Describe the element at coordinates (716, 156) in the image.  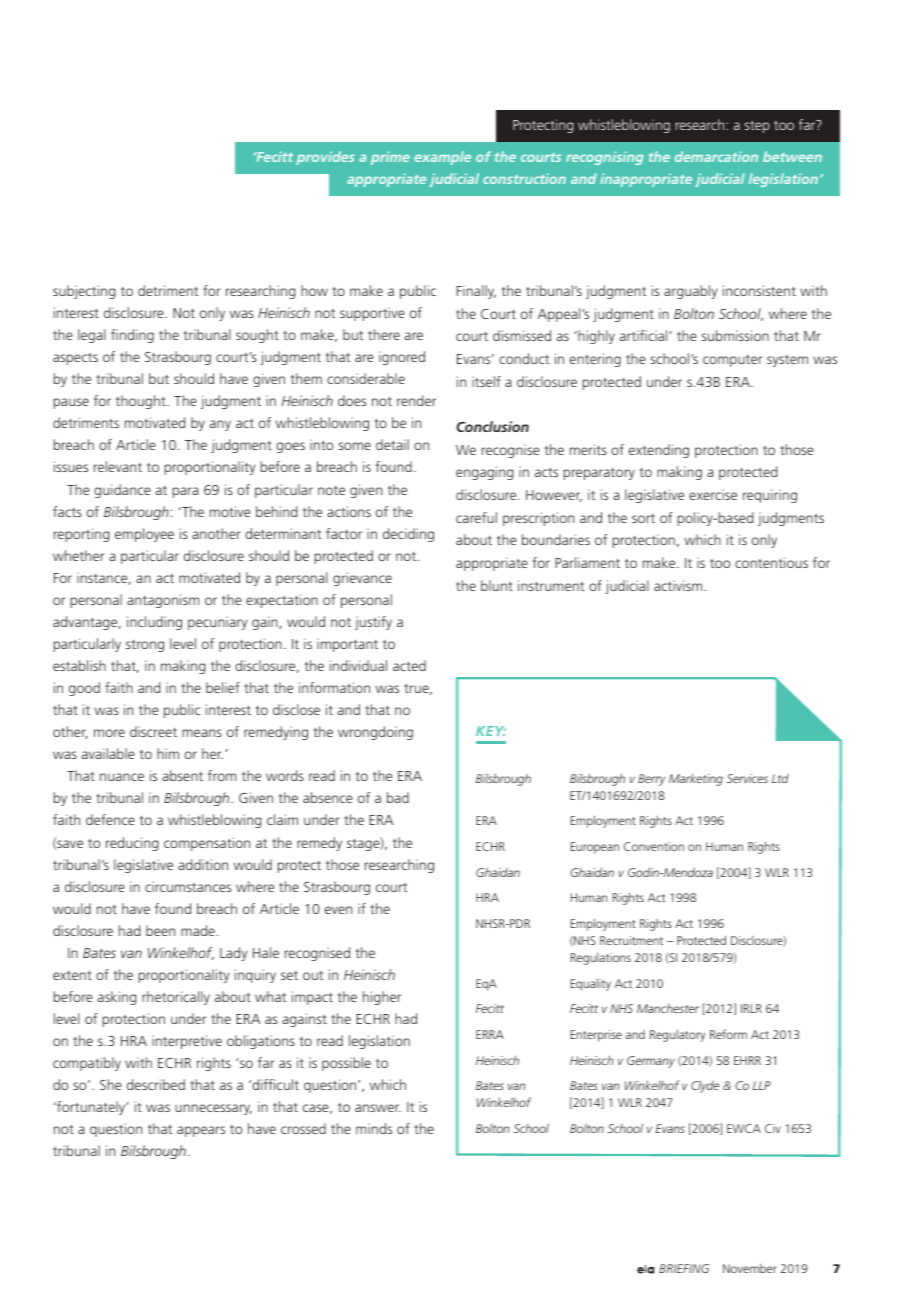
I see `demarcation` at that location.
